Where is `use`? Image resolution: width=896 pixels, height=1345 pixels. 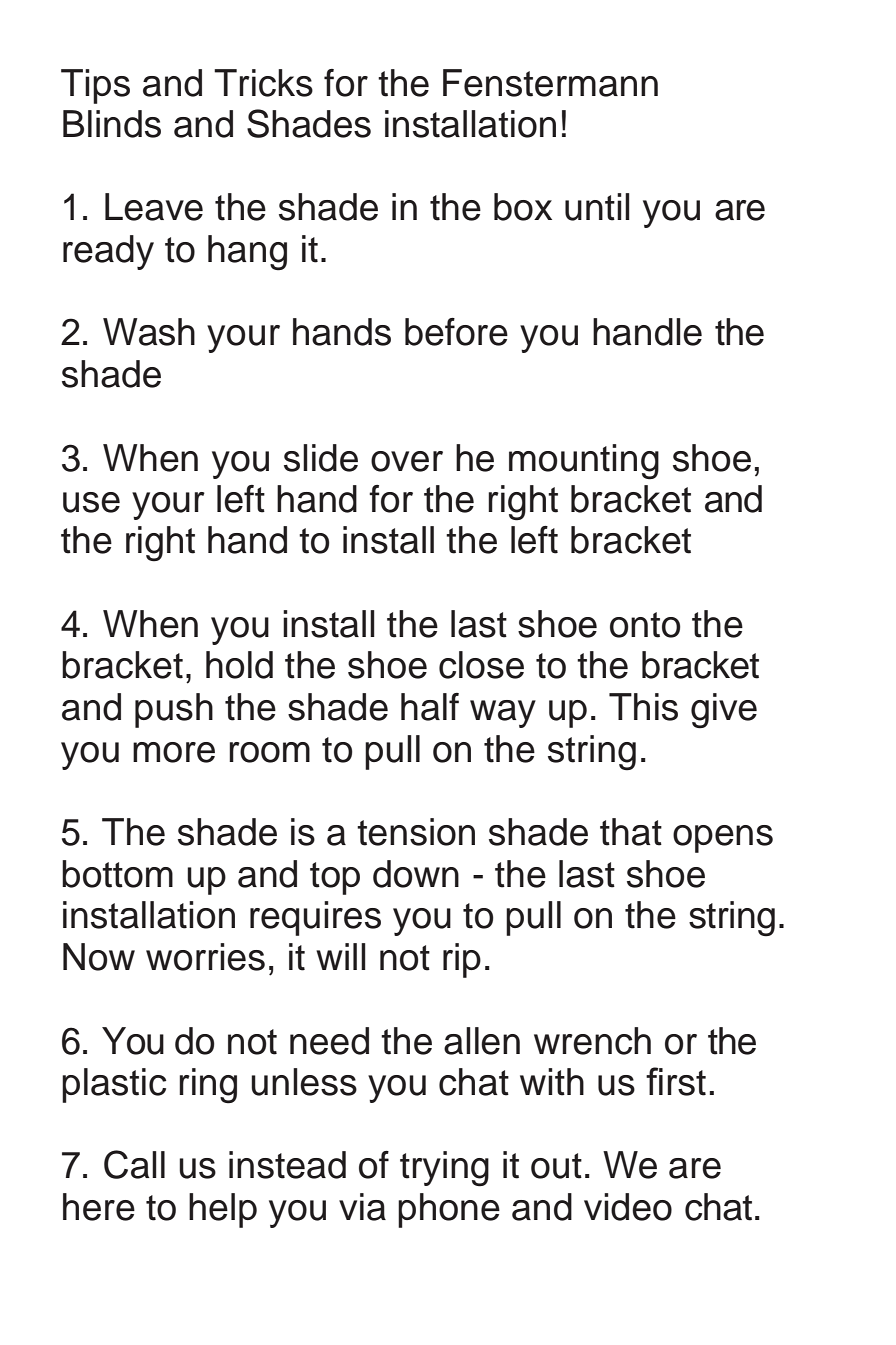 use is located at coordinates (91, 502).
